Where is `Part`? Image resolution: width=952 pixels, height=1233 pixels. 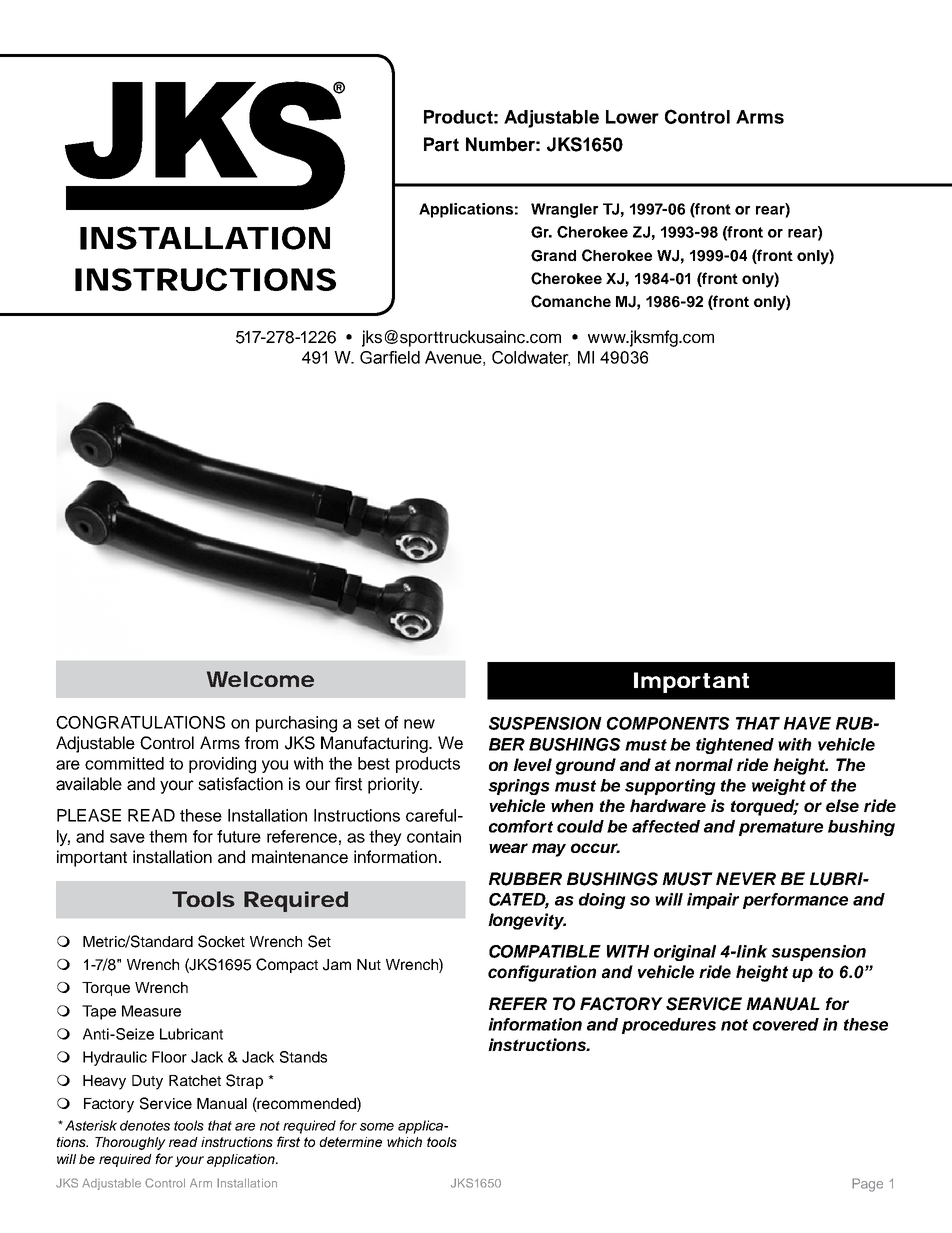
Part is located at coordinates (441, 144).
